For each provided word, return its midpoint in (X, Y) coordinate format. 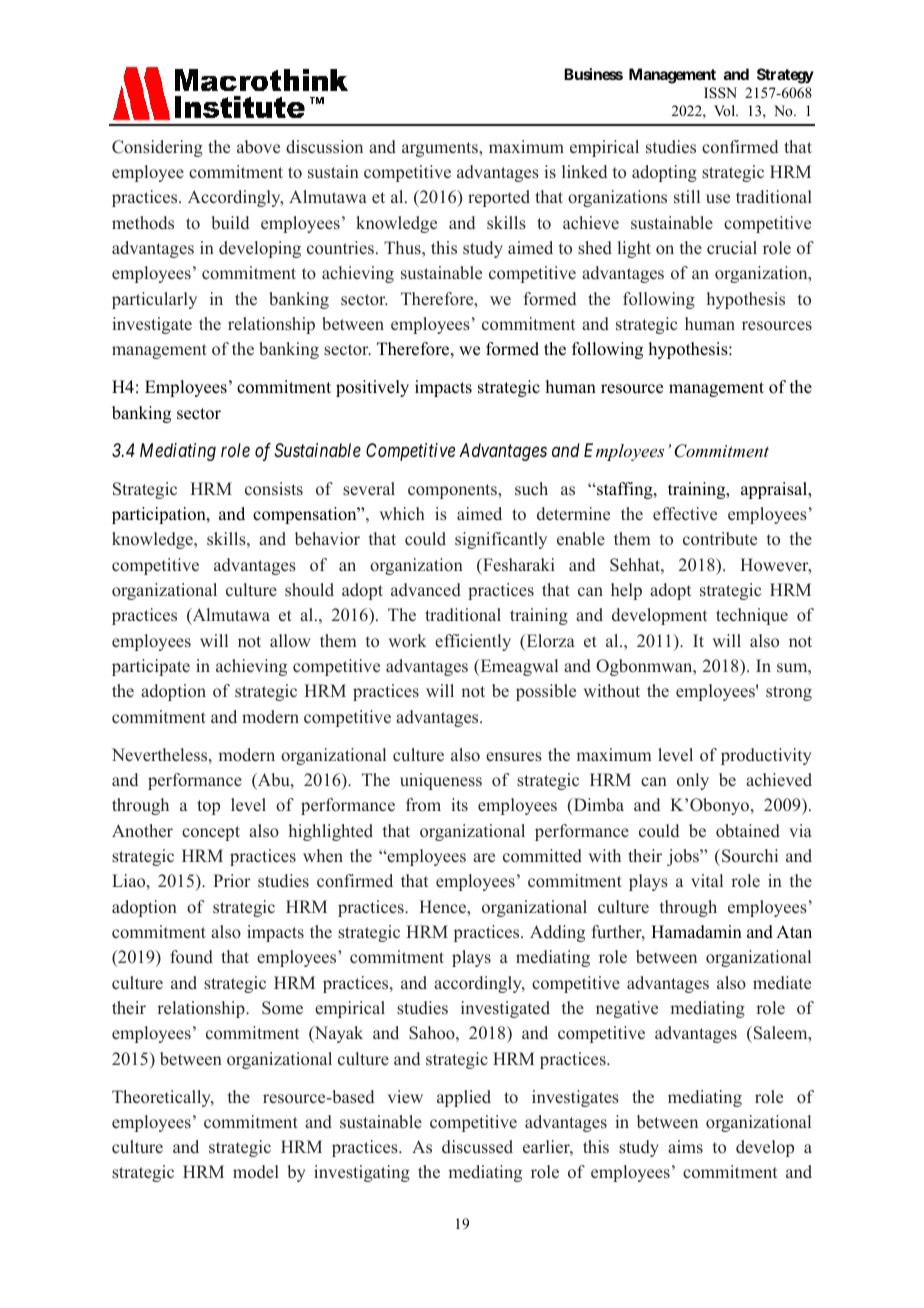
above (258, 147)
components (453, 491)
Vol (726, 110)
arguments (441, 149)
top (208, 807)
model (256, 1172)
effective (685, 514)
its (459, 805)
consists (274, 489)
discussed (477, 1147)
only (693, 781)
